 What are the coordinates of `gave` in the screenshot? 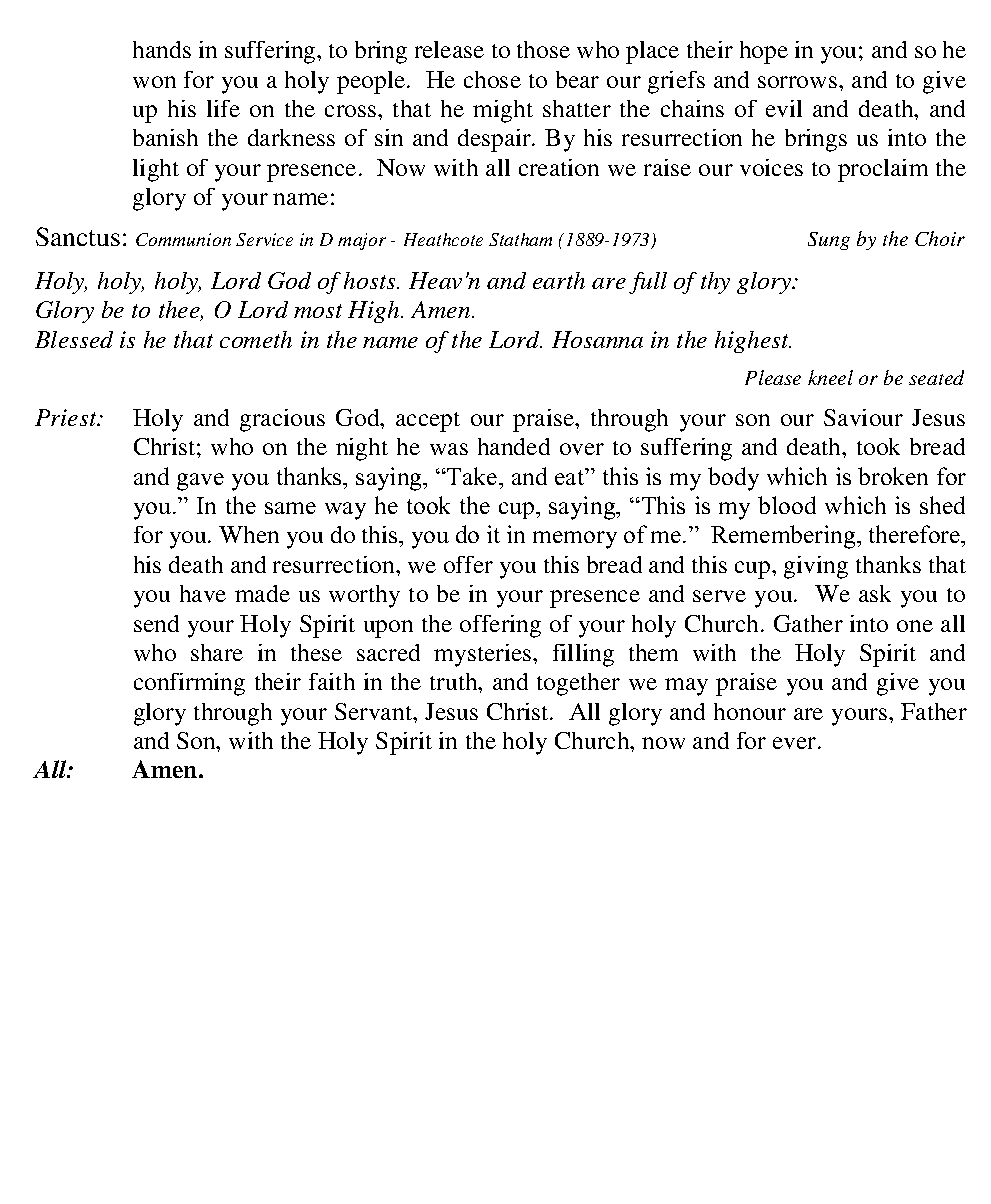 It's located at (200, 482).
